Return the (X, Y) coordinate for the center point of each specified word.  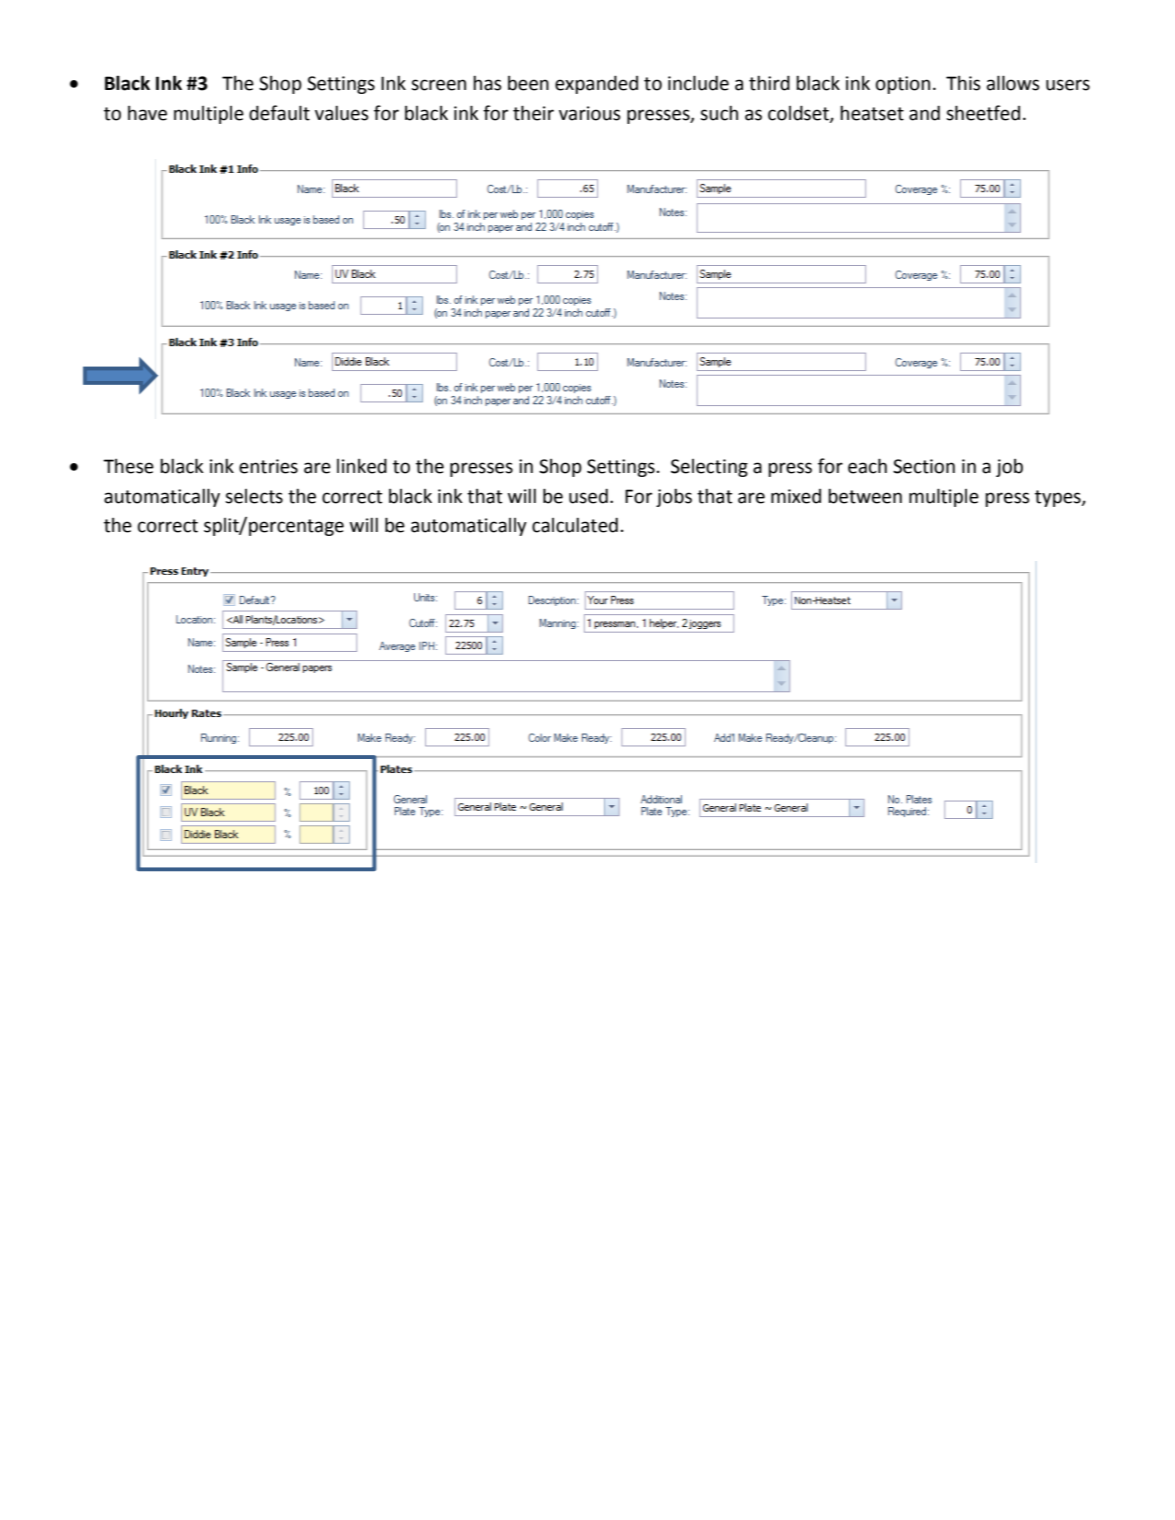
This (963, 83)
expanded (596, 84)
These (128, 466)
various (590, 113)
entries (268, 466)
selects (254, 496)
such (719, 113)
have (147, 113)
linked (362, 466)
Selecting (709, 468)
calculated (575, 525)
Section (924, 466)
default (279, 113)
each (867, 466)
